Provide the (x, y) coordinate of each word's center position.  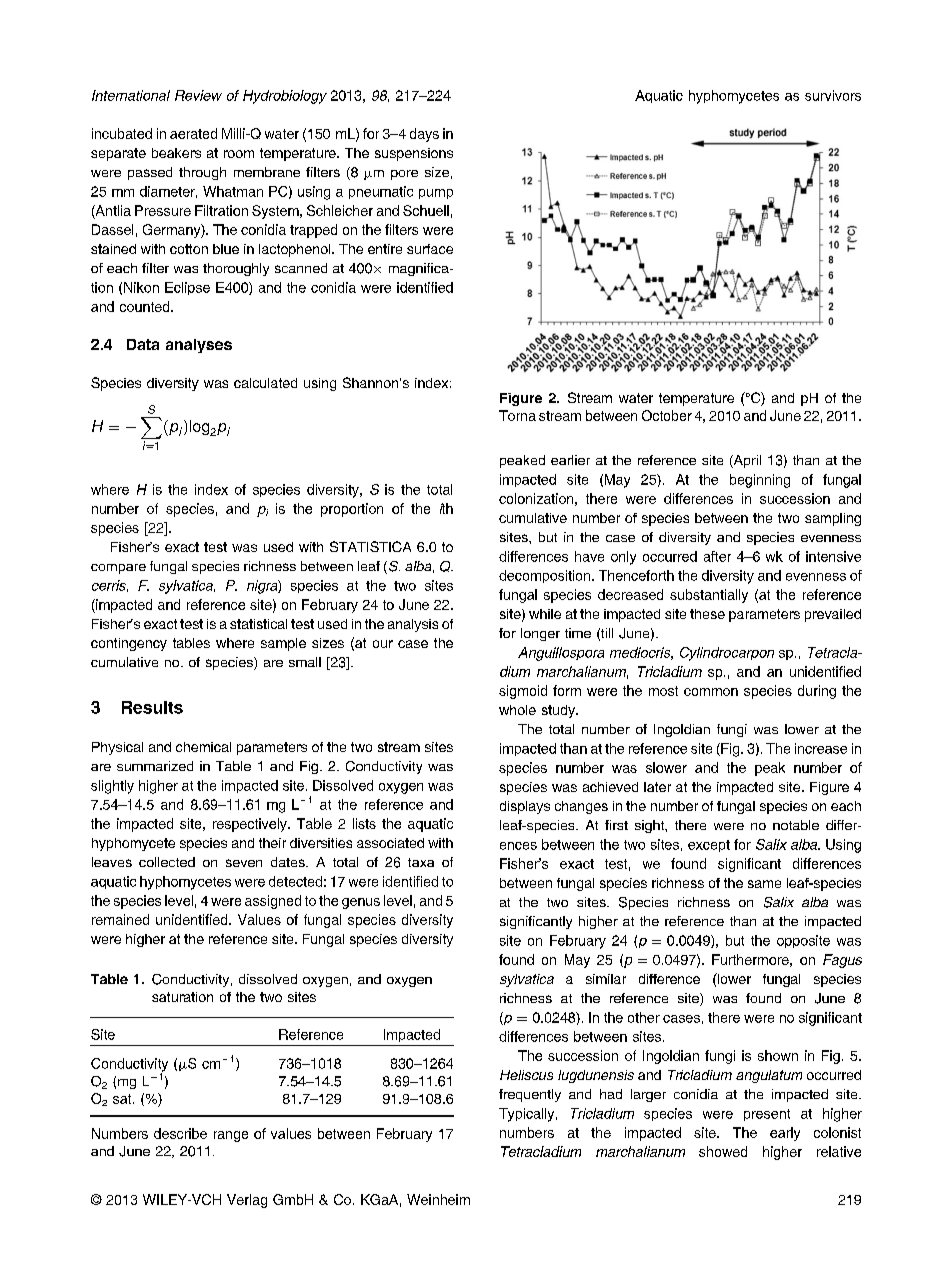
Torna (517, 415)
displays (525, 807)
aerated (193, 133)
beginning (760, 481)
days (424, 135)
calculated (265, 383)
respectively (251, 825)
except (709, 846)
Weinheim (438, 1199)
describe (180, 1133)
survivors (833, 95)
